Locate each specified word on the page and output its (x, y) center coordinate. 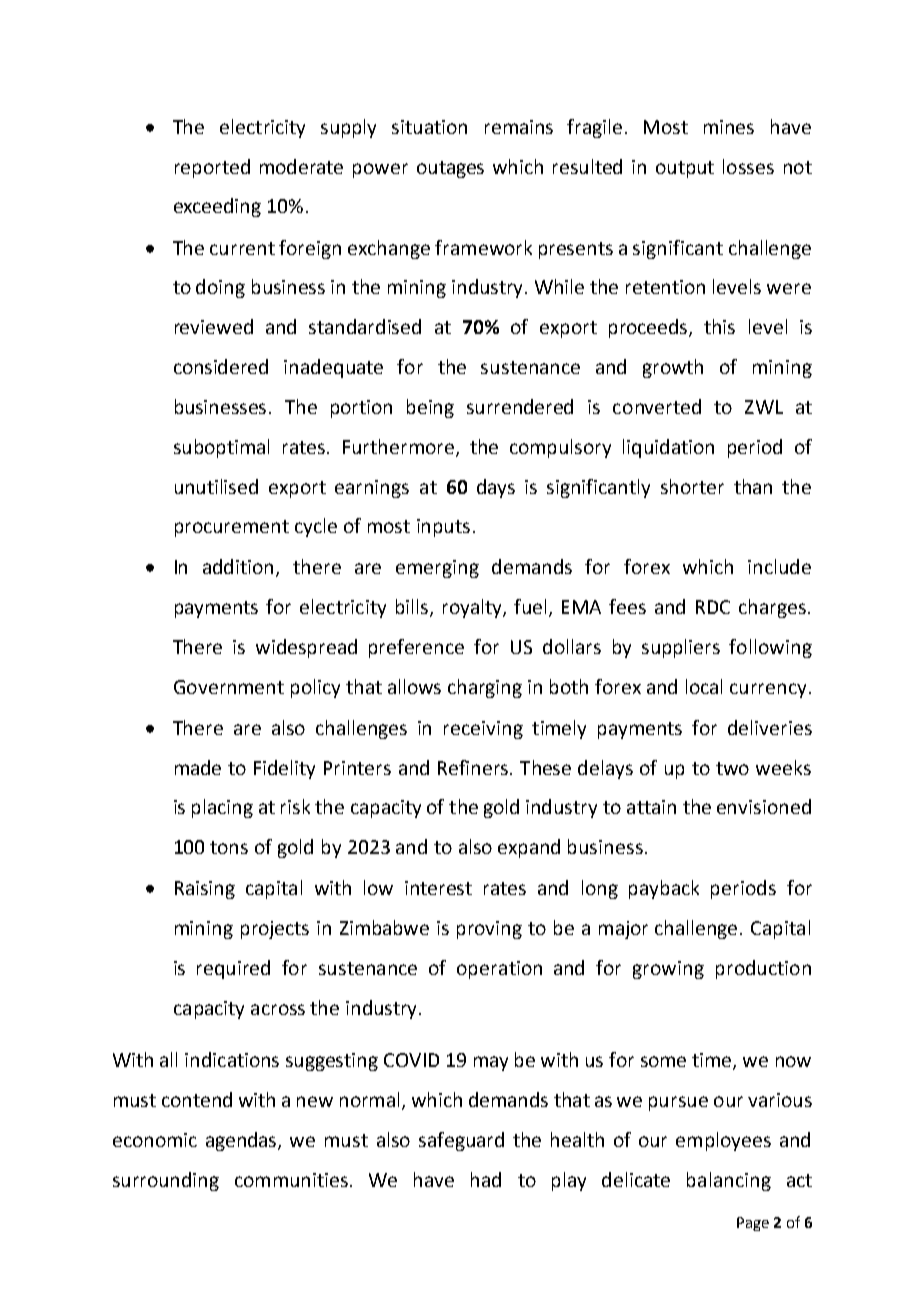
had (486, 1179)
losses (748, 166)
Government (229, 687)
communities (291, 1180)
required (233, 969)
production (763, 969)
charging (485, 688)
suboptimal (221, 448)
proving (489, 930)
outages (450, 169)
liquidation (668, 448)
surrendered (520, 406)
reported (212, 168)
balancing (729, 1181)
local (704, 686)
